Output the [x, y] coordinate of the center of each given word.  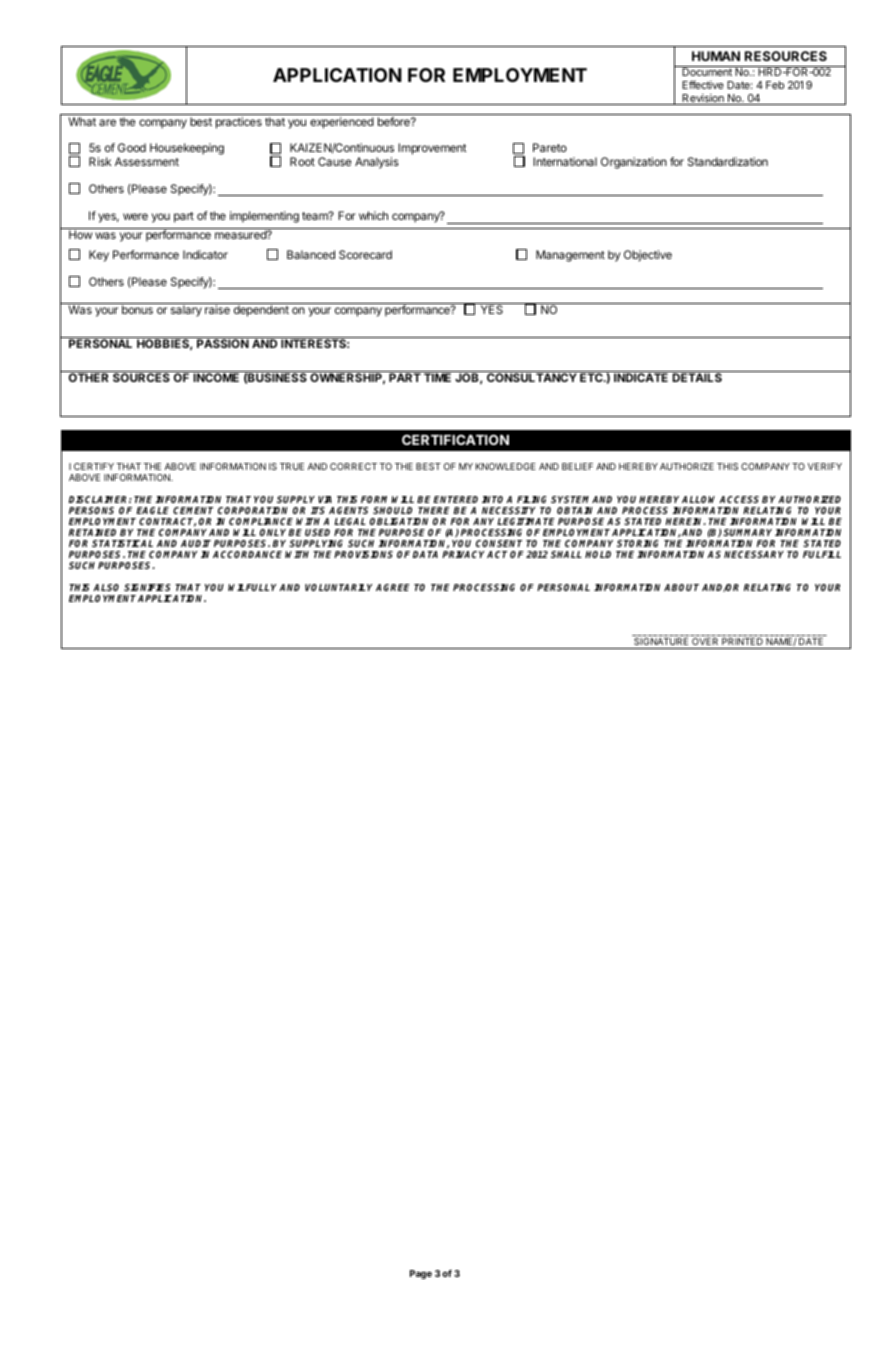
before [395, 121]
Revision [703, 99]
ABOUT [681, 587]
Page [421, 1274]
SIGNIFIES [147, 587]
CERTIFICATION [455, 439]
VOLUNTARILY [339, 587]
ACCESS [739, 499]
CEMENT [193, 510]
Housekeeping [187, 149]
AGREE [393, 587]
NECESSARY [754, 554]
